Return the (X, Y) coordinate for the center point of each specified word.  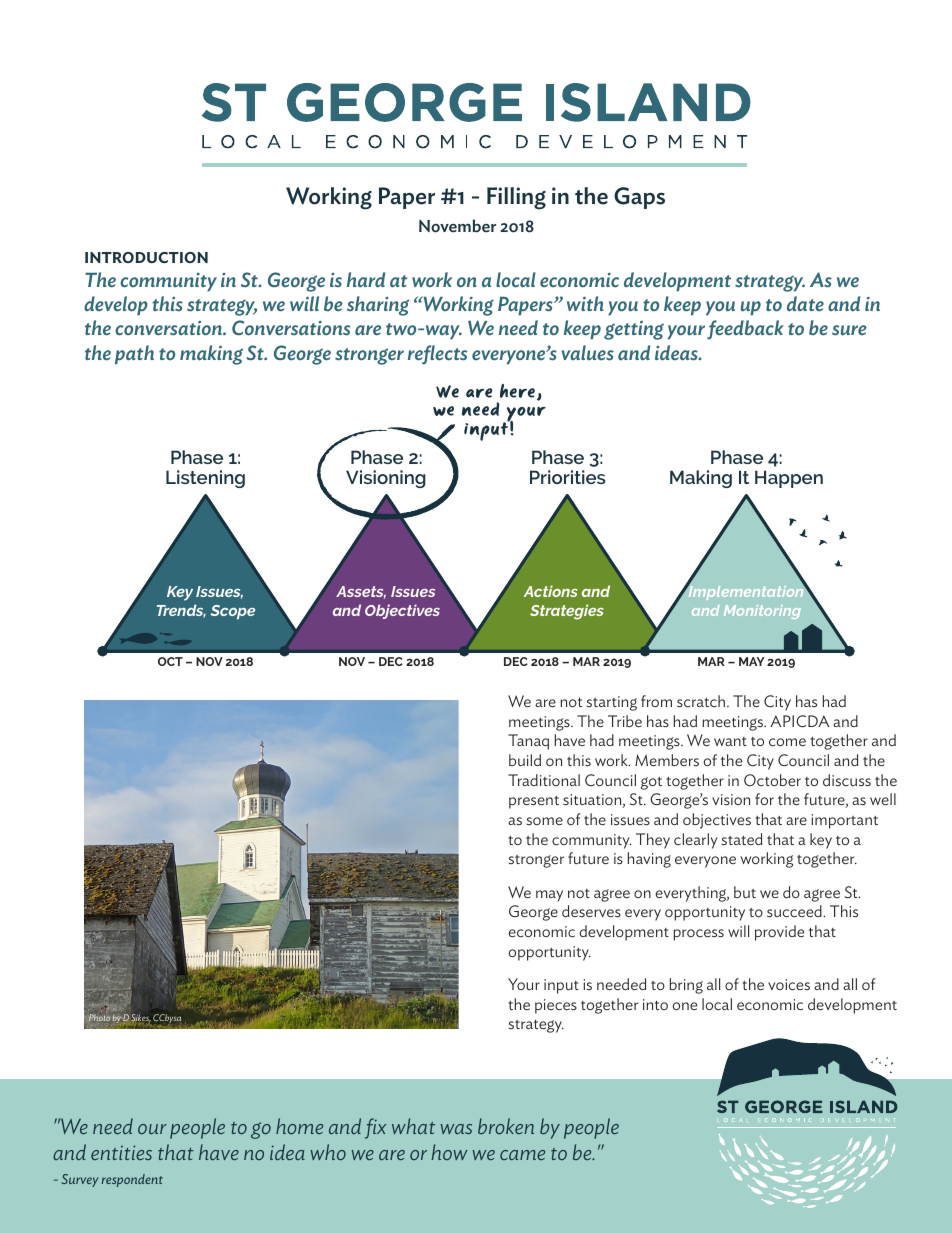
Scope (232, 612)
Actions (551, 591)
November (457, 226)
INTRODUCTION (146, 258)
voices (789, 984)
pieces (556, 1006)
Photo (99, 1017)
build (525, 760)
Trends (181, 611)
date (805, 304)
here (517, 391)
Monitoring (762, 612)
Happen (789, 479)
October (772, 780)
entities (121, 1152)
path (134, 355)
